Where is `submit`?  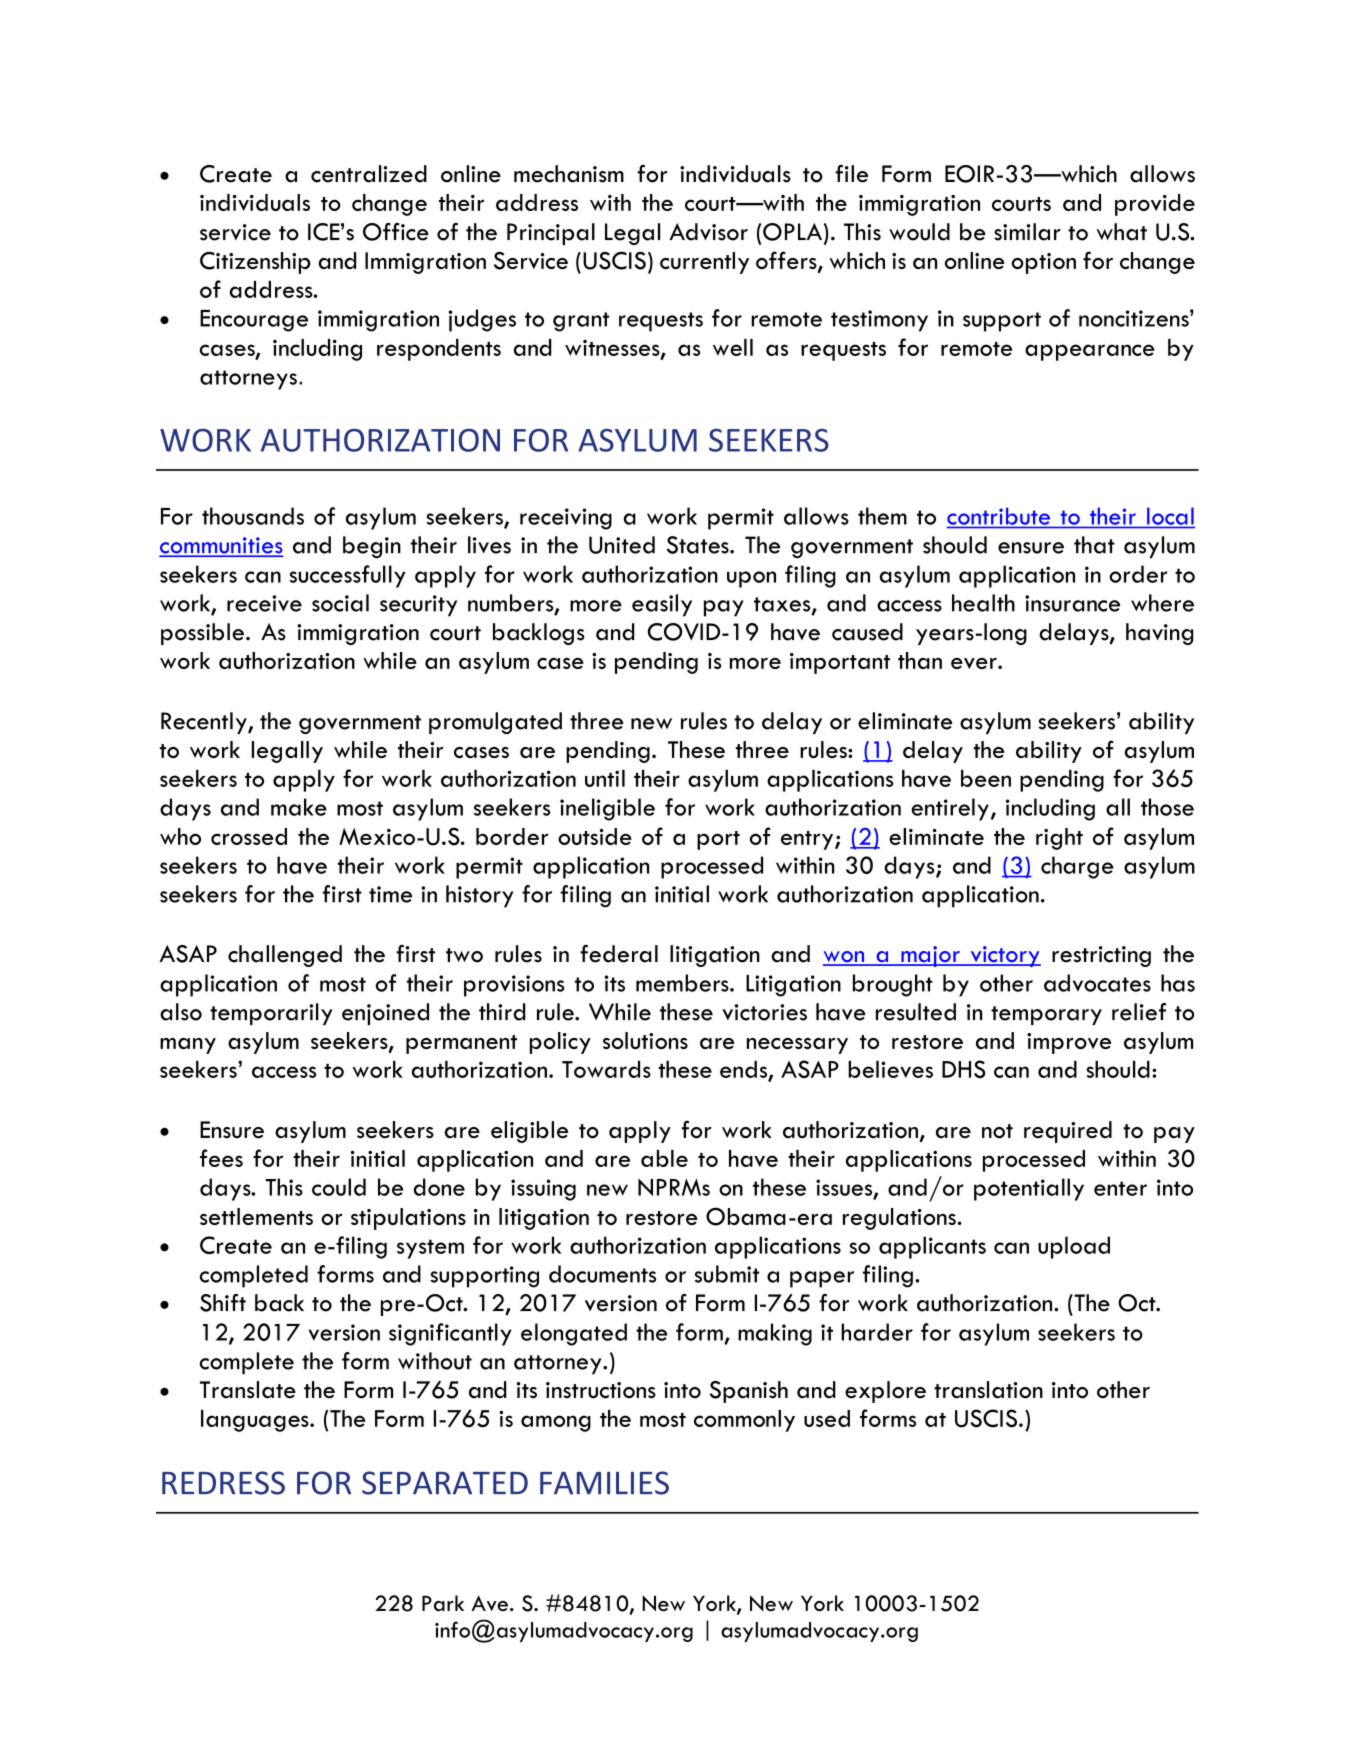 submit is located at coordinates (727, 1274).
